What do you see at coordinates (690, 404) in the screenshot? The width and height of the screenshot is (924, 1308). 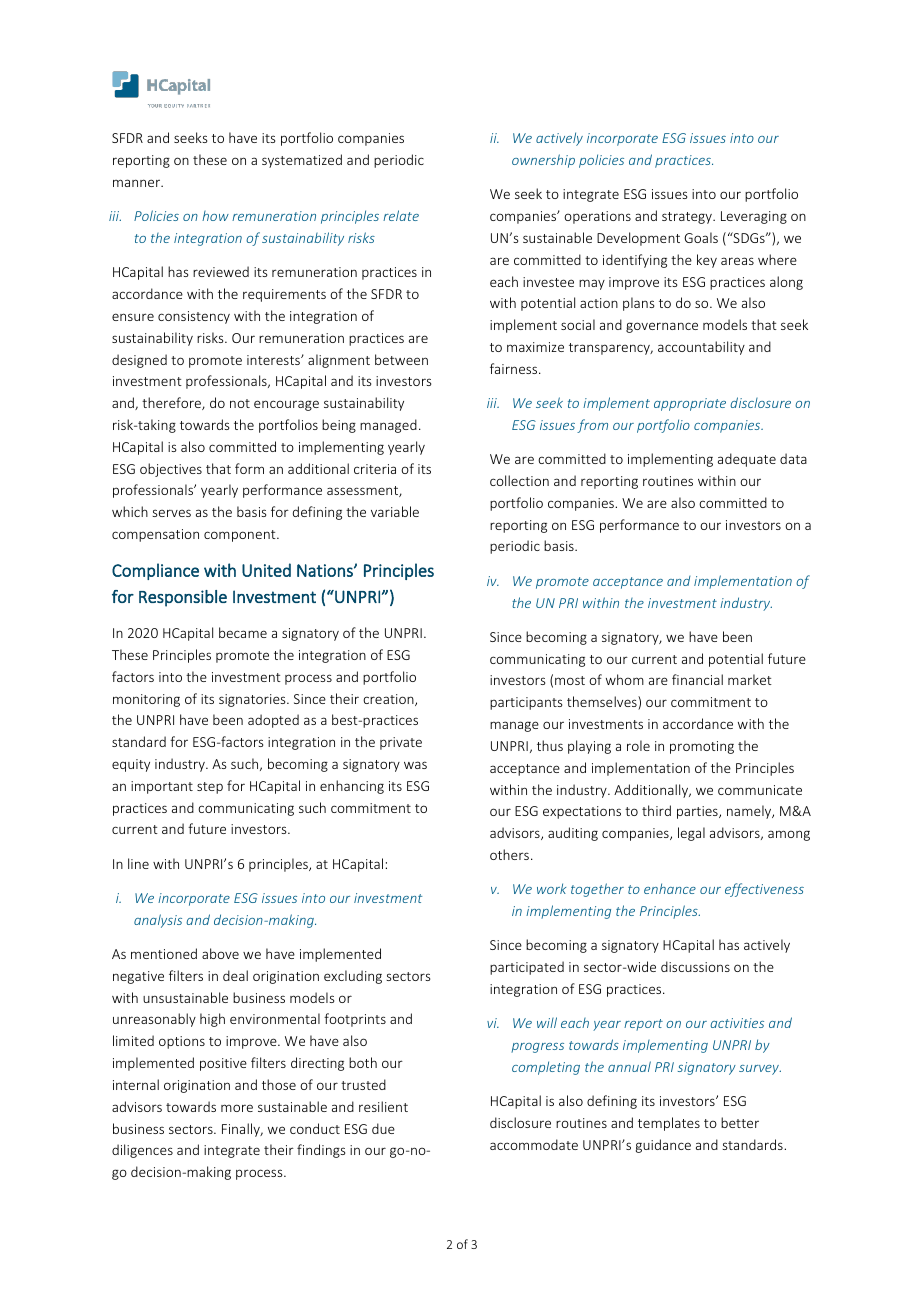 I see `appropriate` at bounding box center [690, 404].
